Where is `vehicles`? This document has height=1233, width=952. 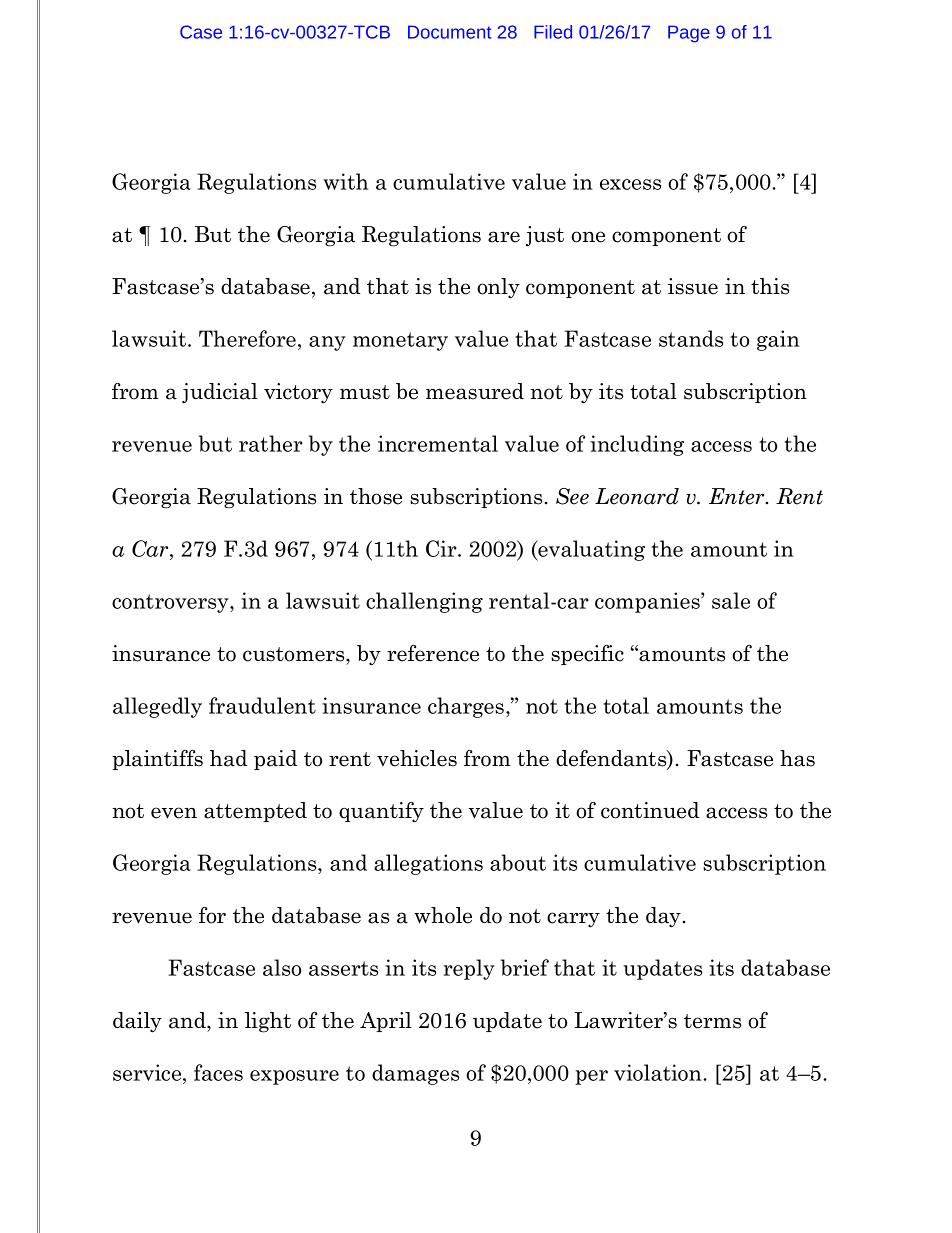
vehicles is located at coordinates (417, 758).
